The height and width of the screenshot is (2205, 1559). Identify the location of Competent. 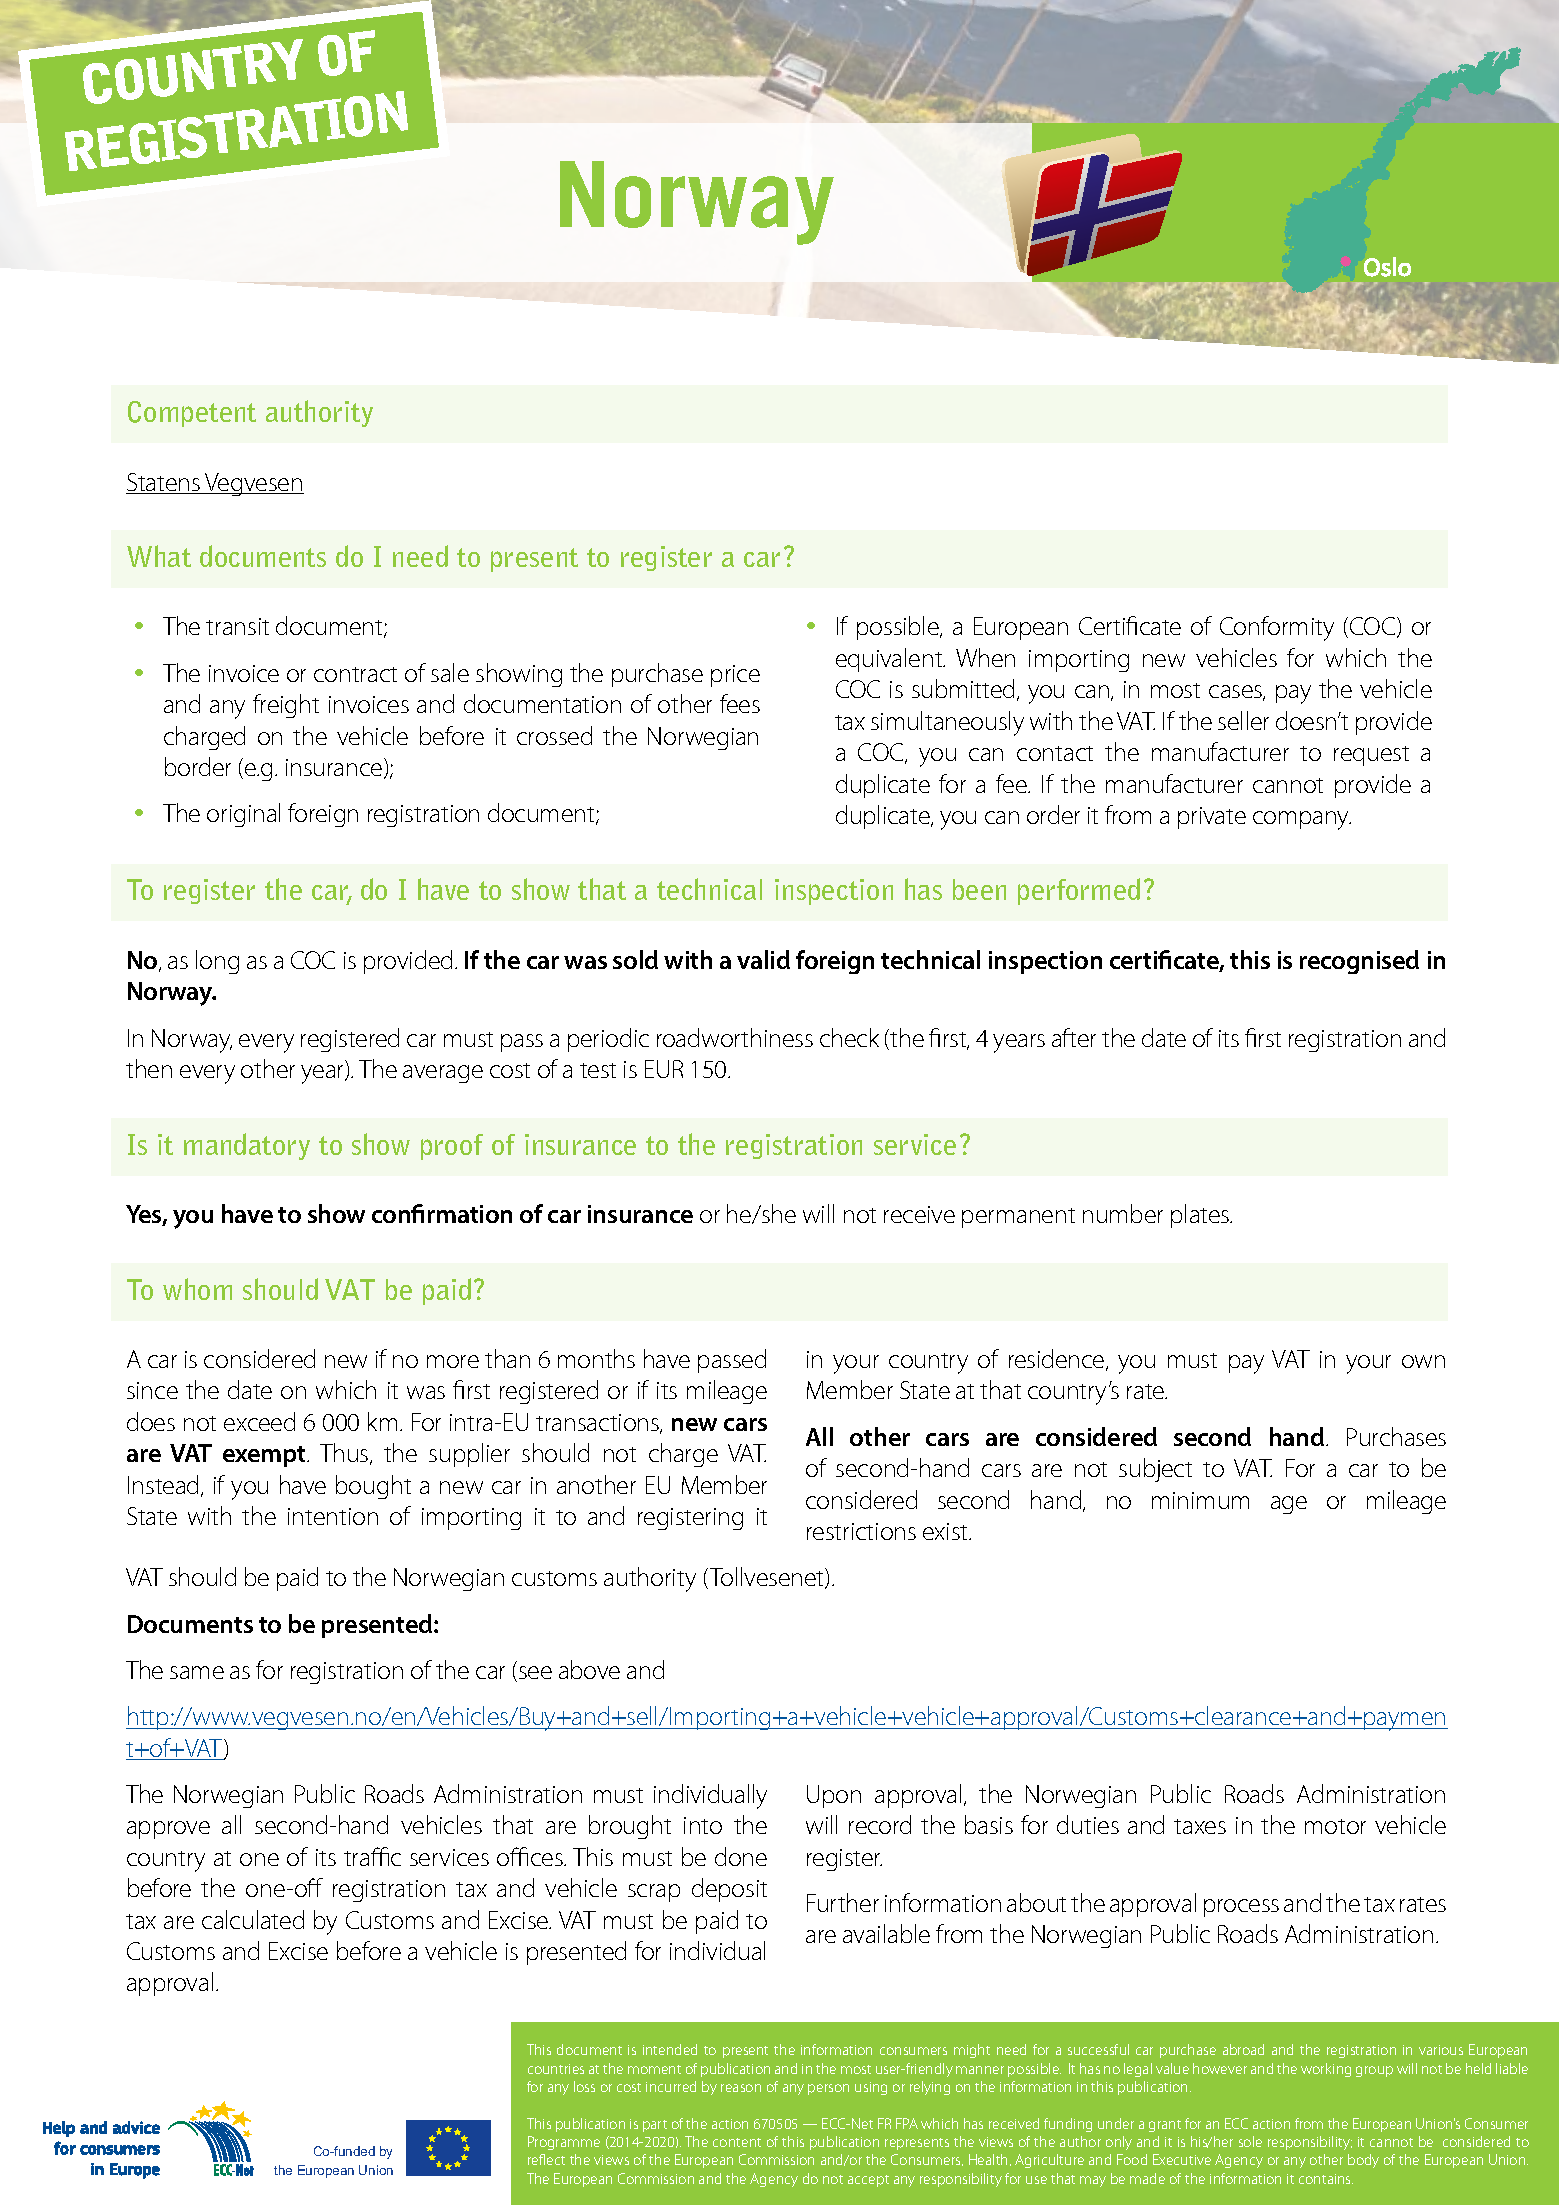
(192, 414).
